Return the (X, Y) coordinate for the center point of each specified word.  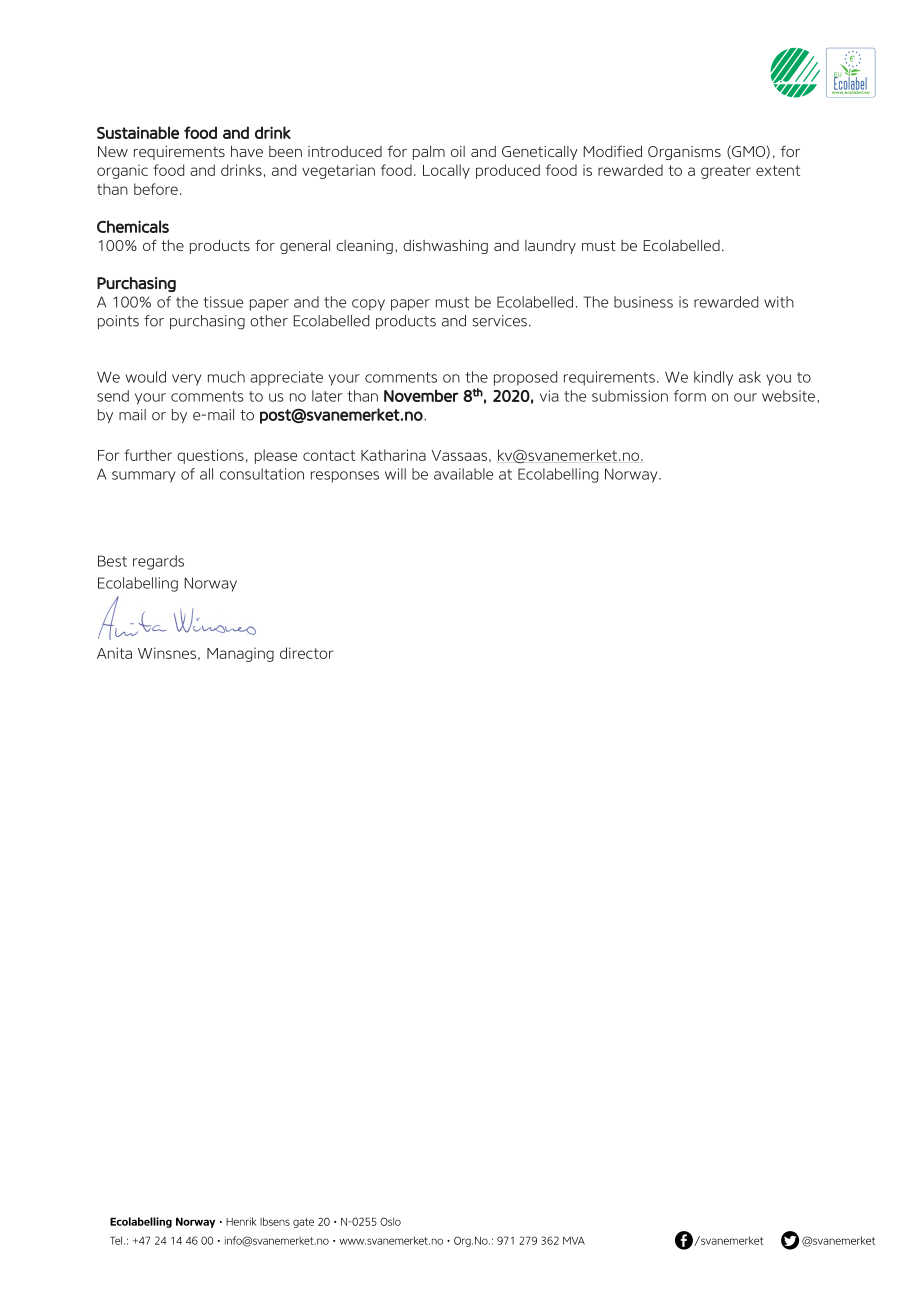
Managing (240, 654)
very (186, 380)
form (690, 396)
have (247, 151)
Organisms (684, 153)
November (421, 395)
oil (458, 151)
